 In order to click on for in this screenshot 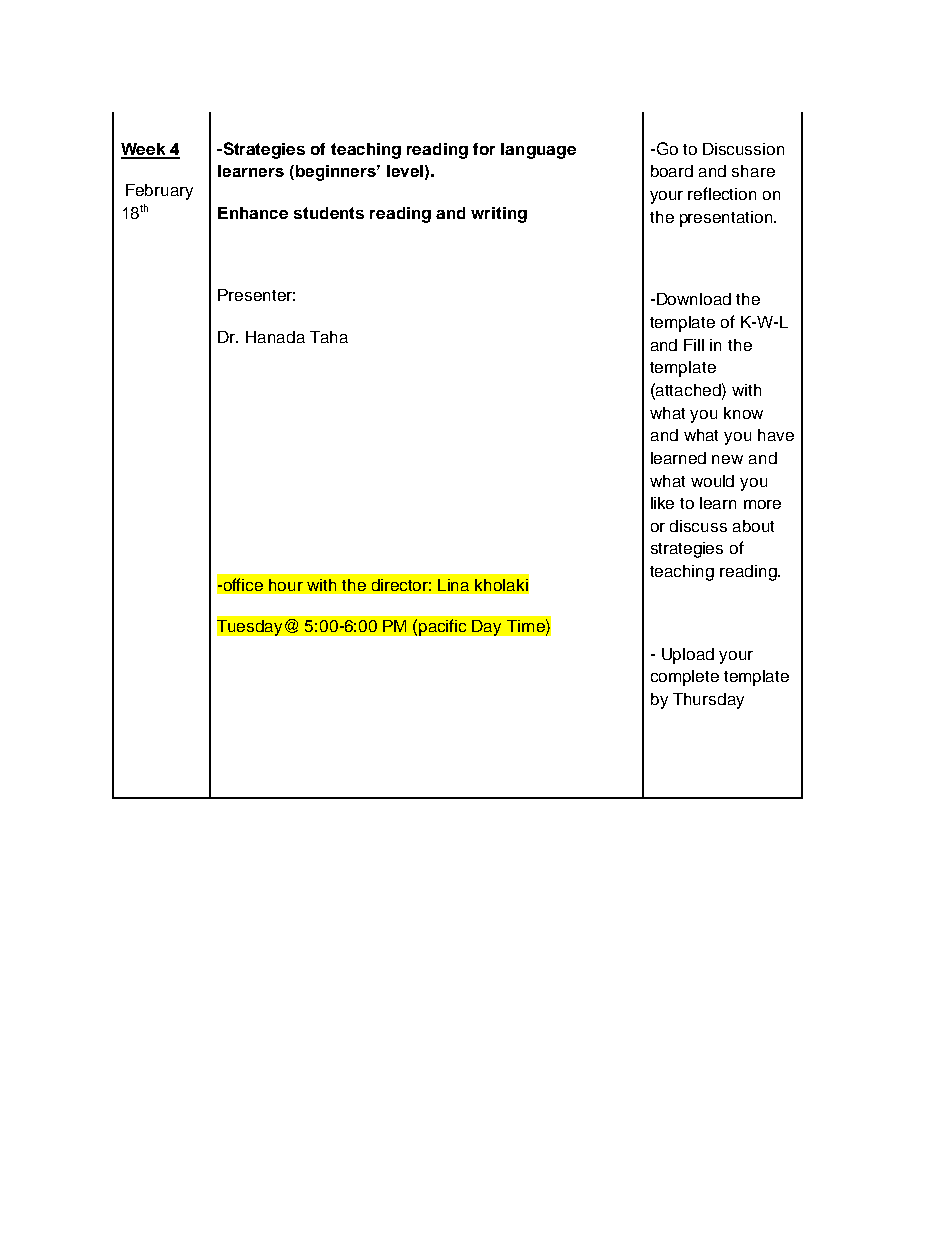, I will do `click(484, 149)`.
